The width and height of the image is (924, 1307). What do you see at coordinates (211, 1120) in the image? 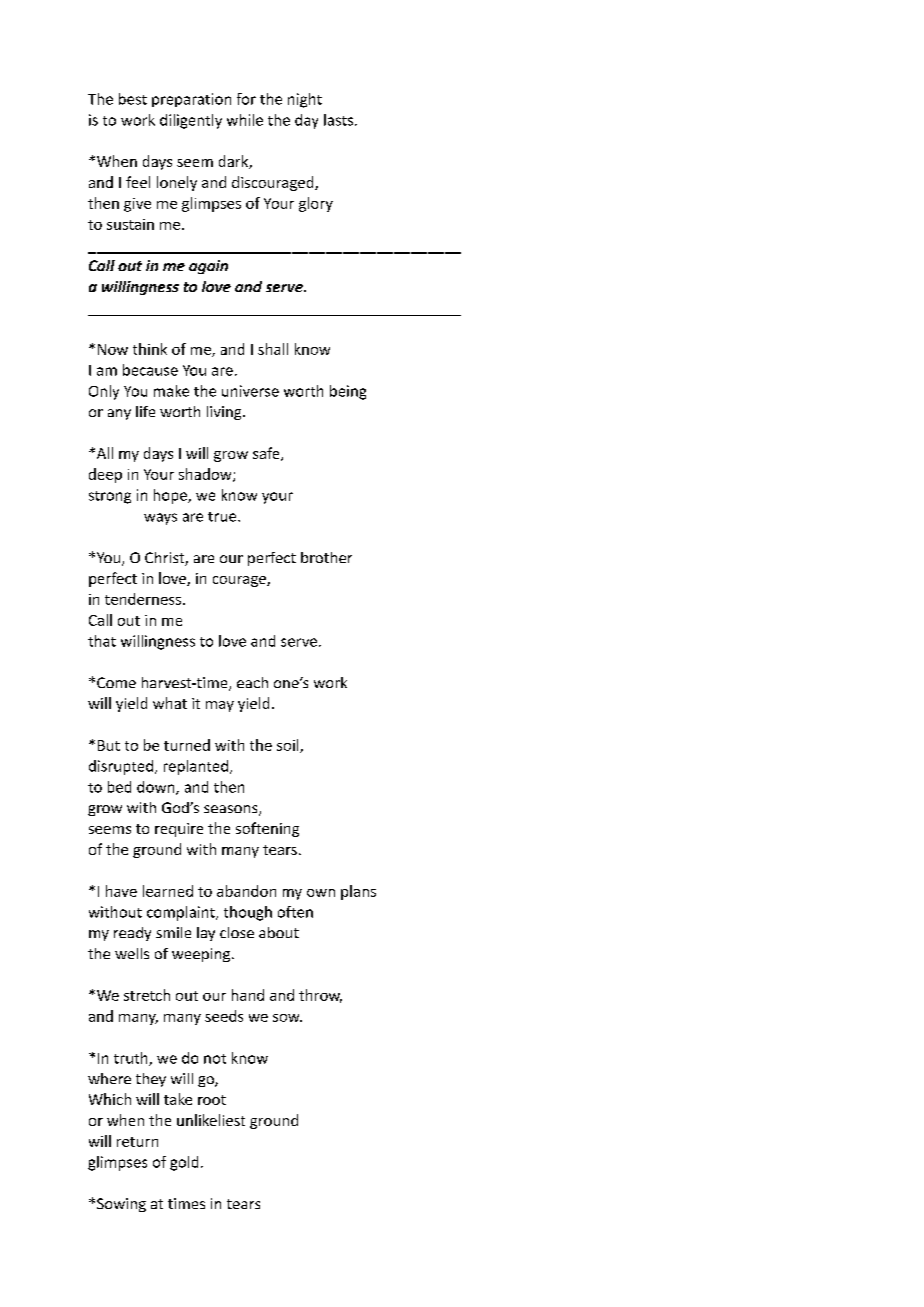
I see `unlikeliest` at bounding box center [211, 1120].
